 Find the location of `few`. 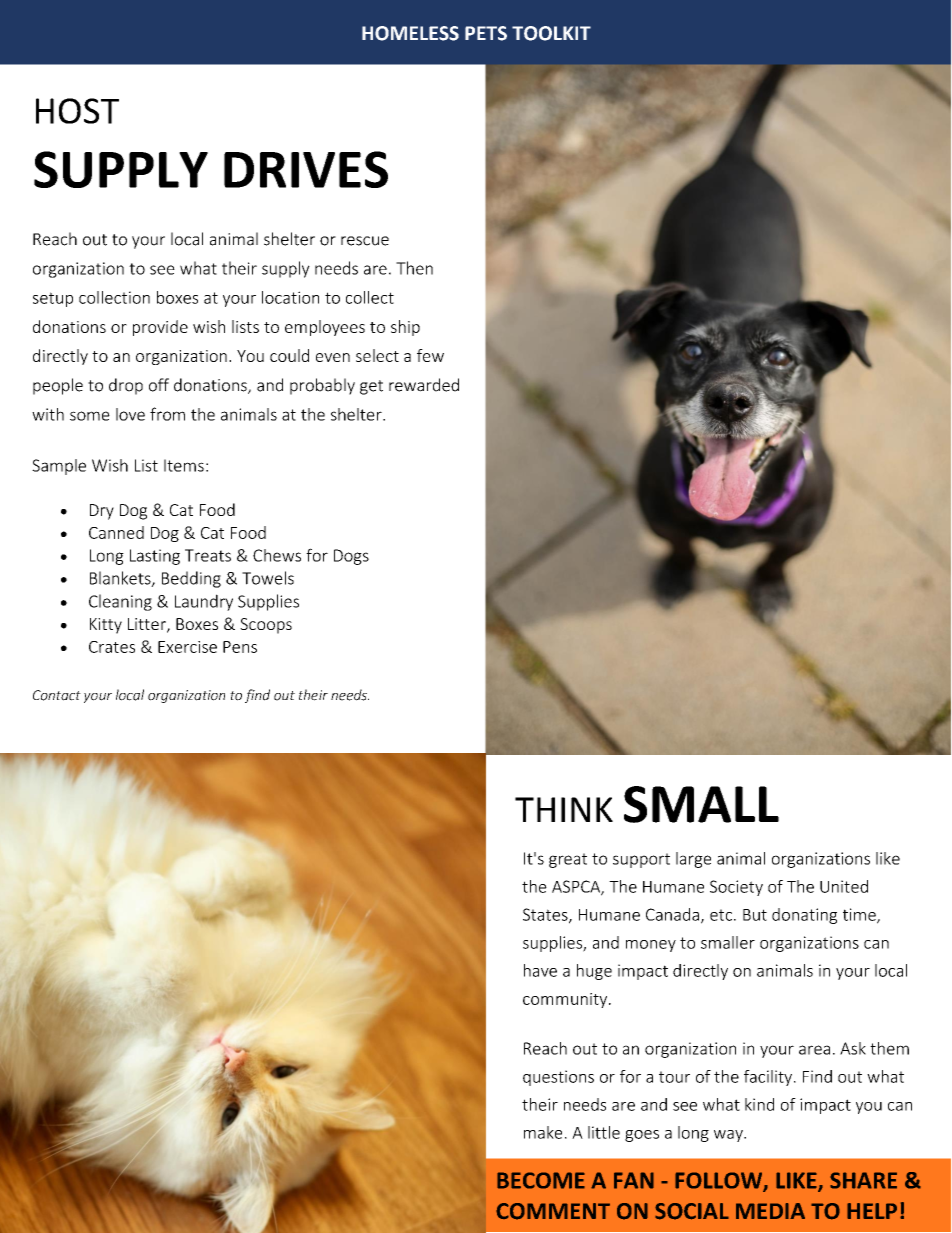

few is located at coordinates (430, 355).
